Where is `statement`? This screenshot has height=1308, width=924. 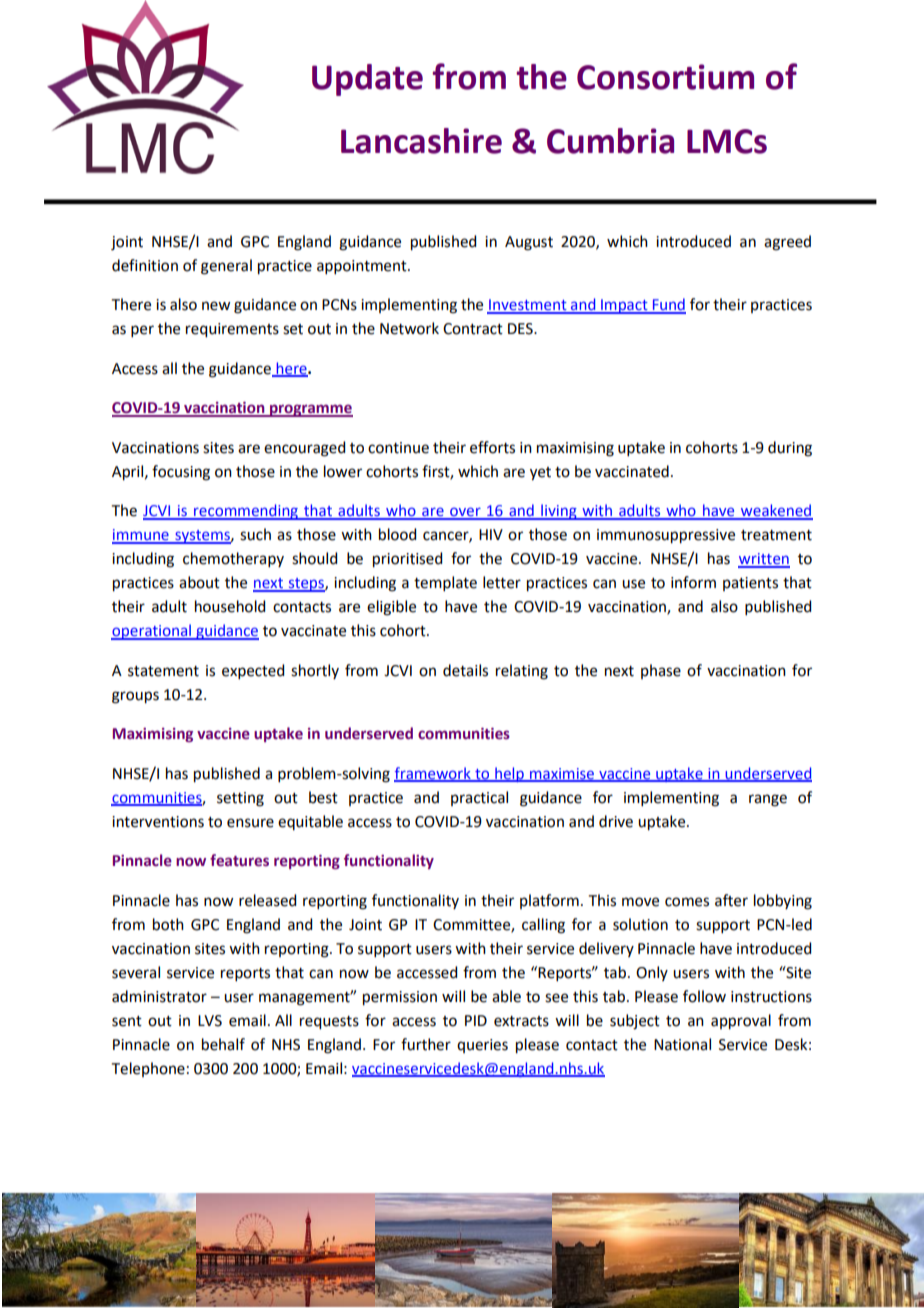
statement is located at coordinates (163, 671).
